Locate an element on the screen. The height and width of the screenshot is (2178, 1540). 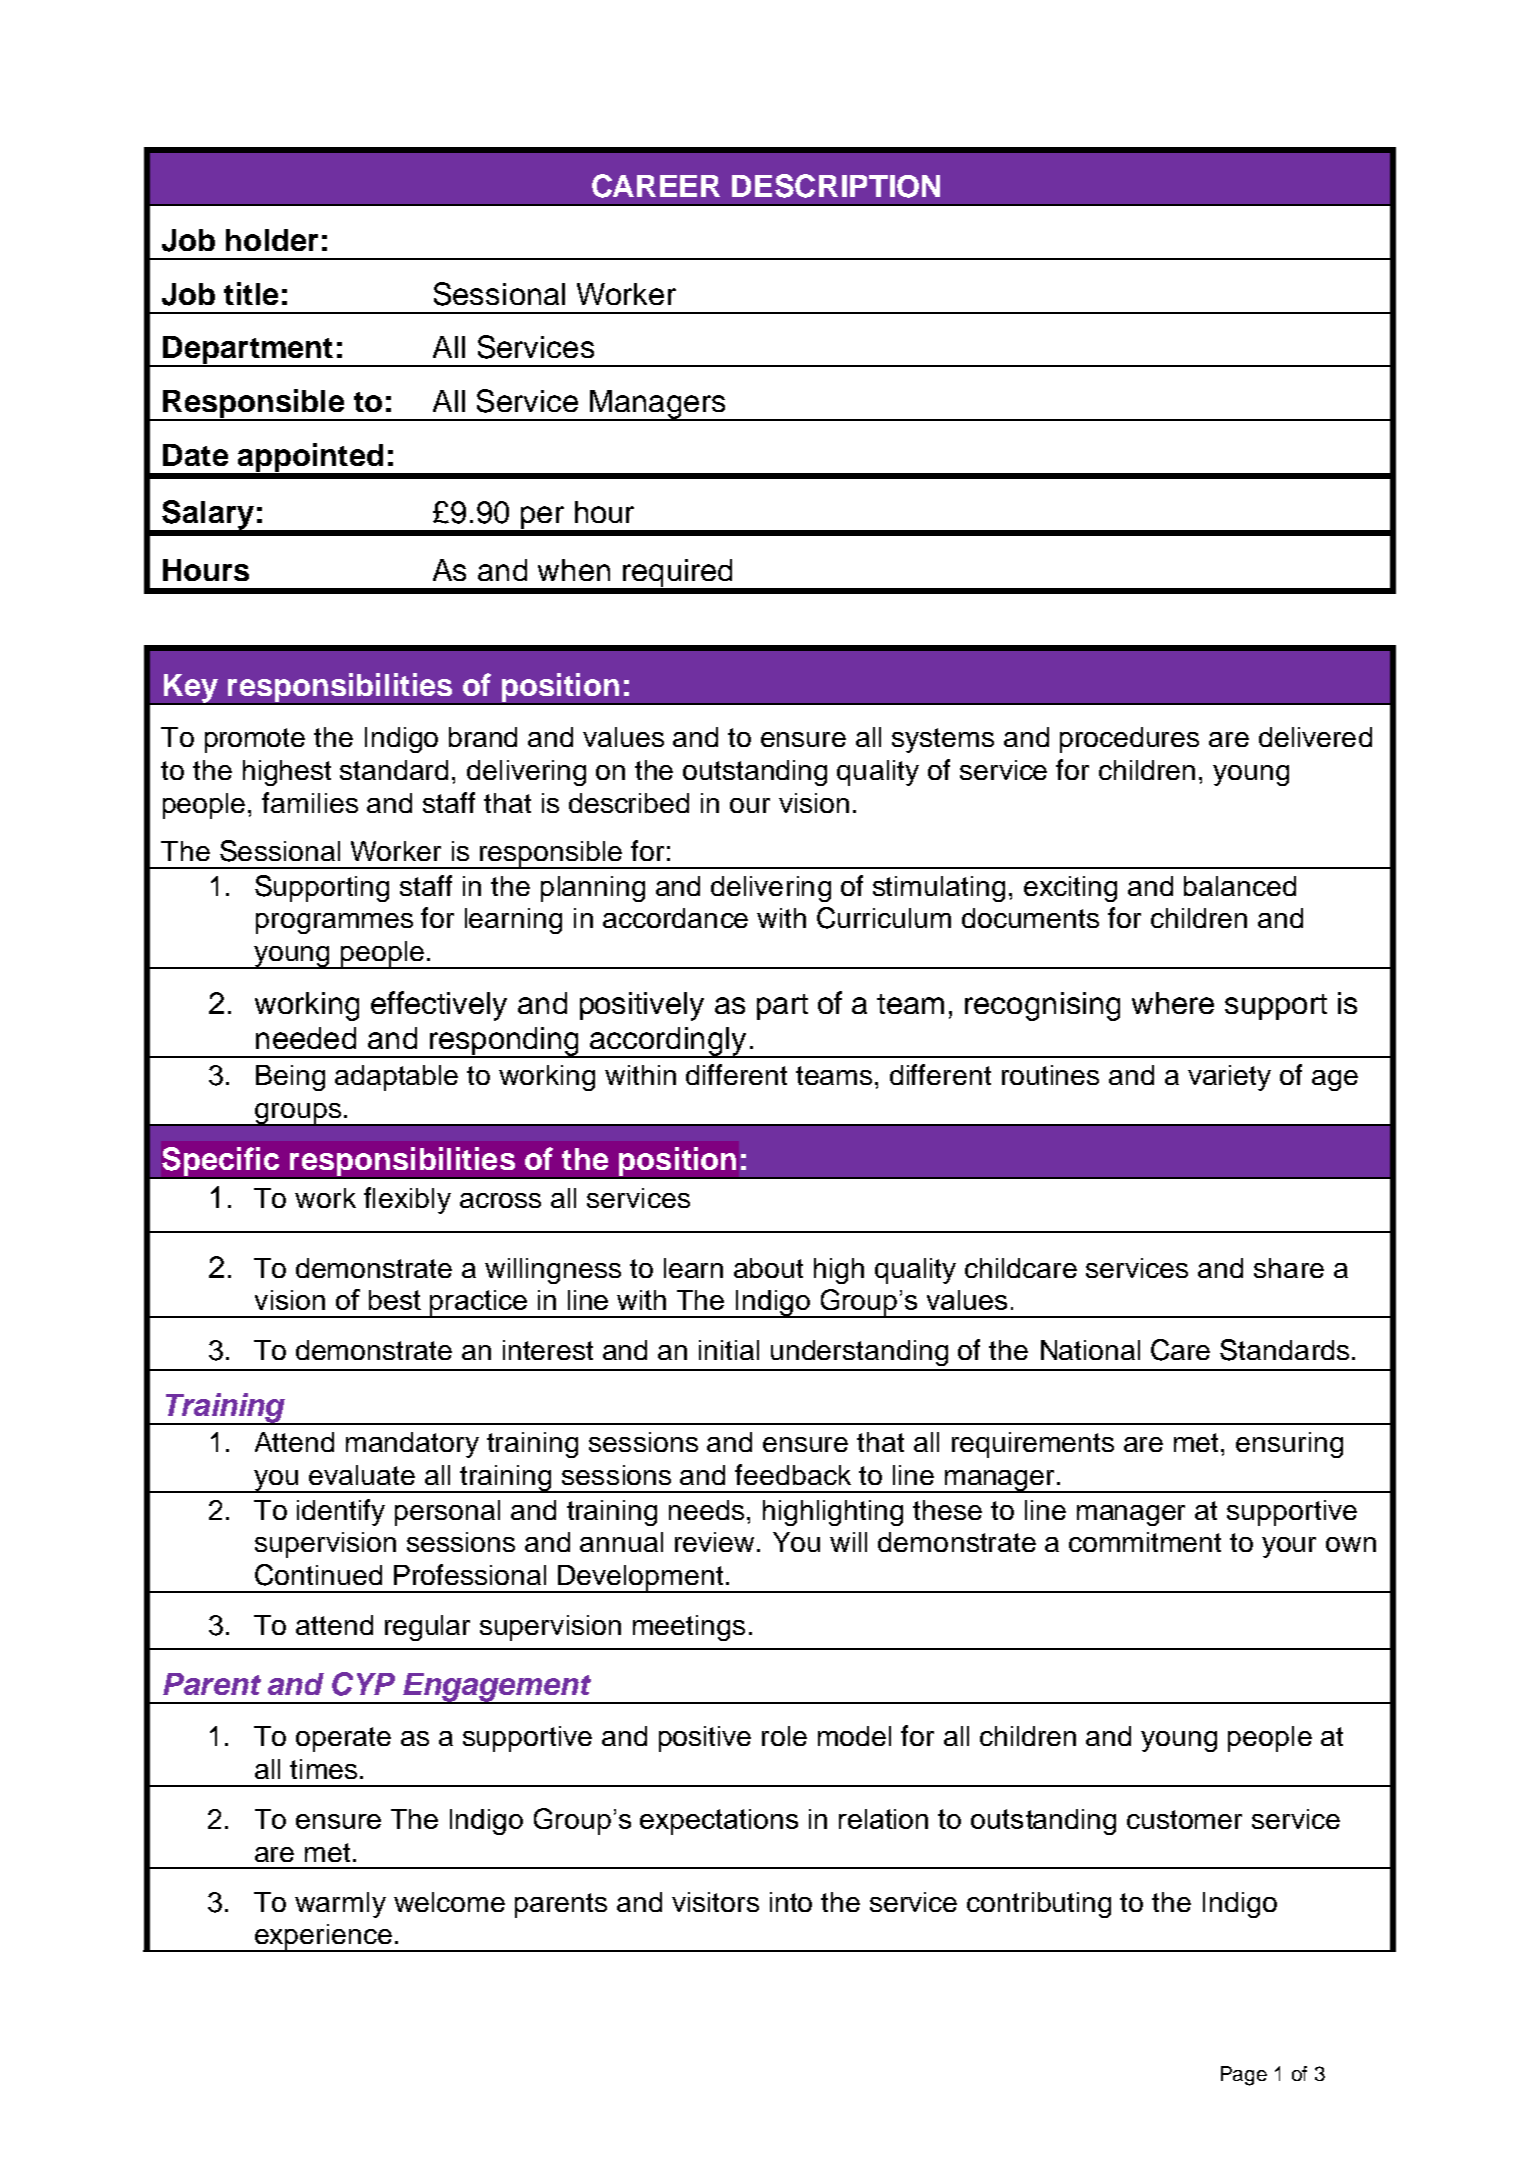
Continued is located at coordinates (318, 1575).
